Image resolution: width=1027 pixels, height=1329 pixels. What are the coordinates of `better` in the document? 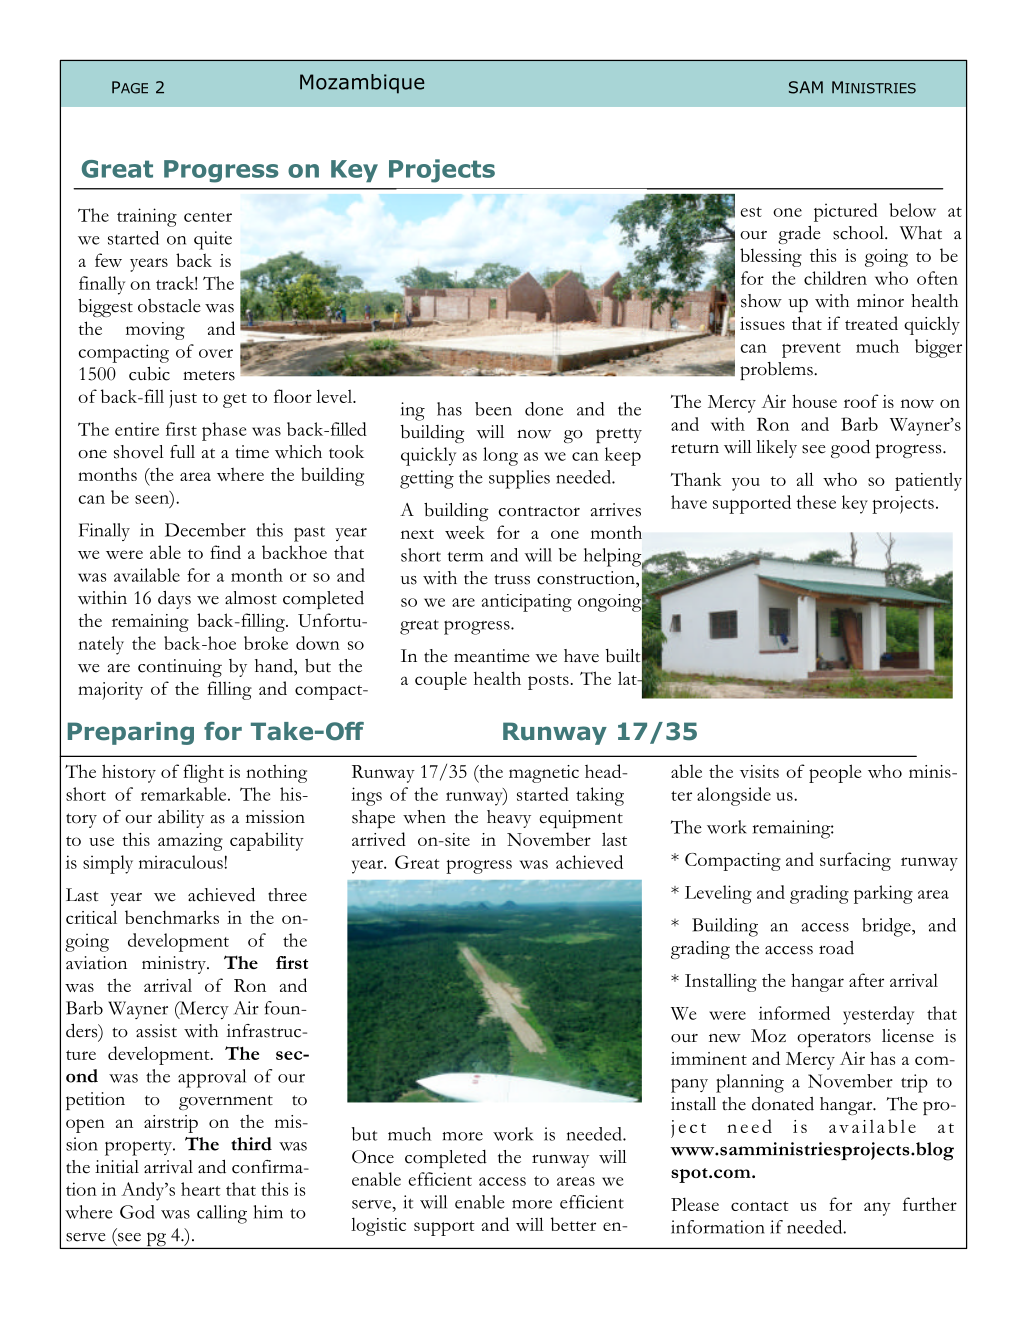 It's located at (573, 1224).
